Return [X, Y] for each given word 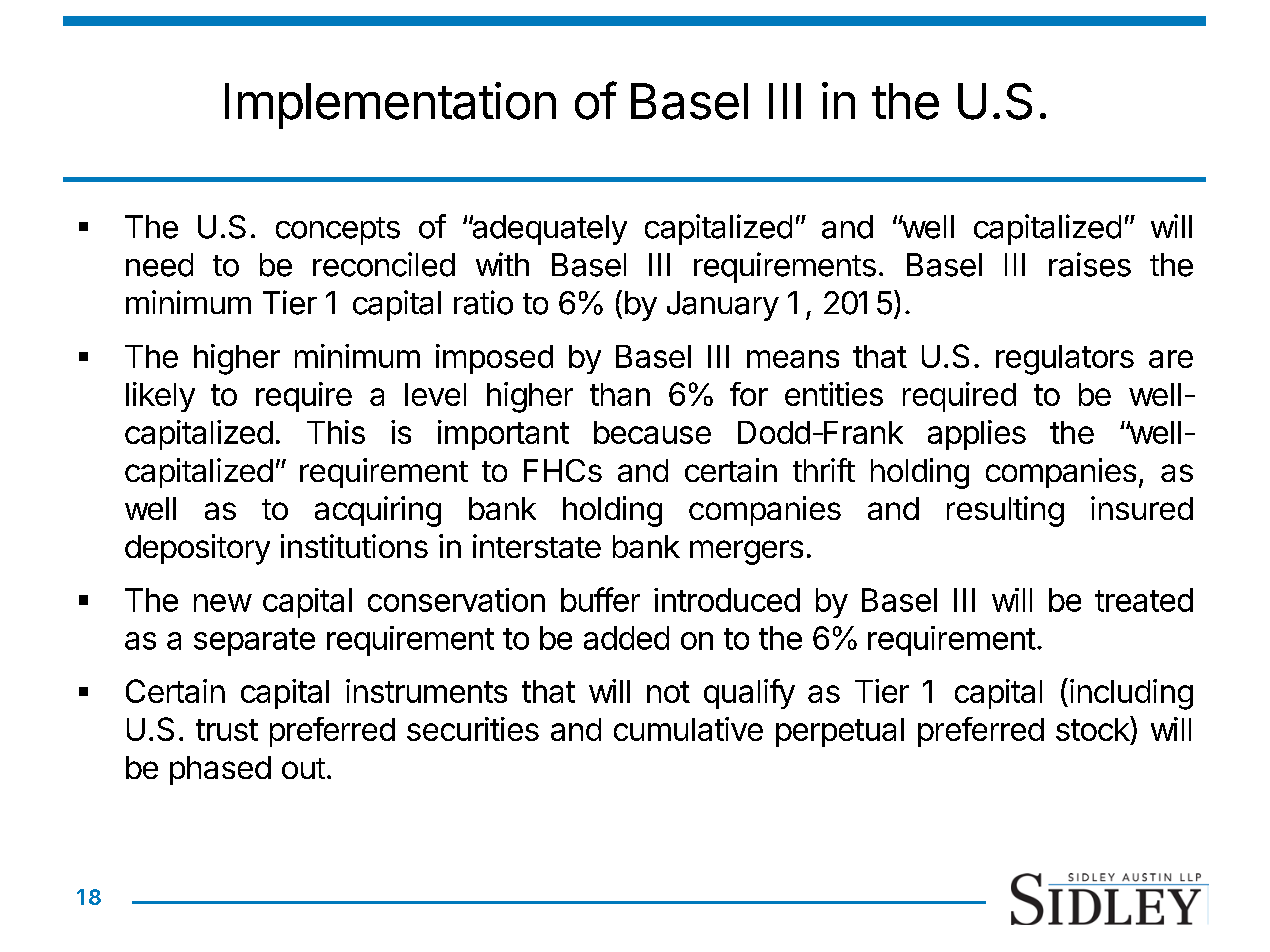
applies [977, 435]
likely [160, 397]
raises [1090, 264]
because [652, 432]
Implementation [390, 105]
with [502, 264]
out [303, 768]
